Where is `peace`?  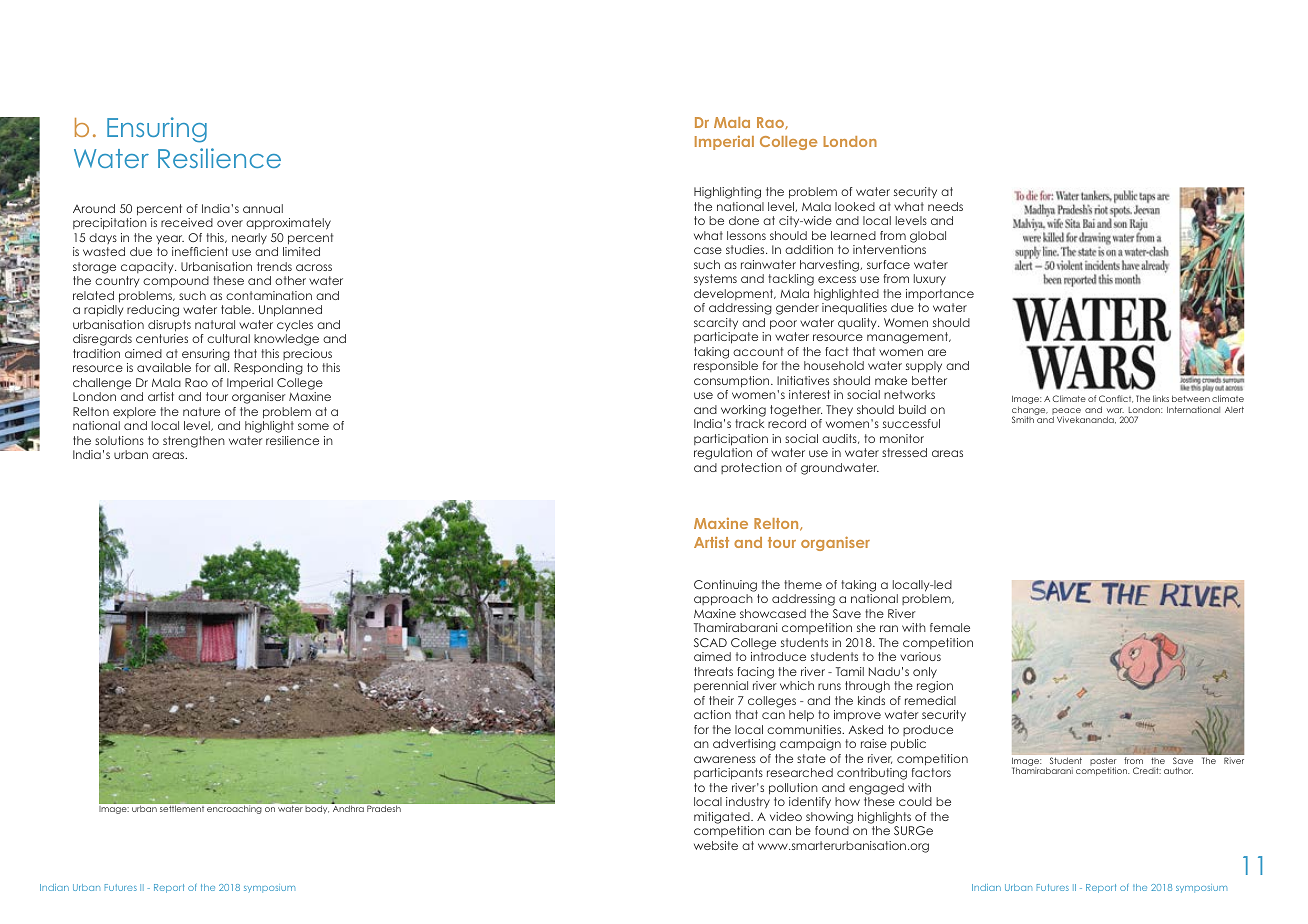 peace is located at coordinates (1066, 412).
